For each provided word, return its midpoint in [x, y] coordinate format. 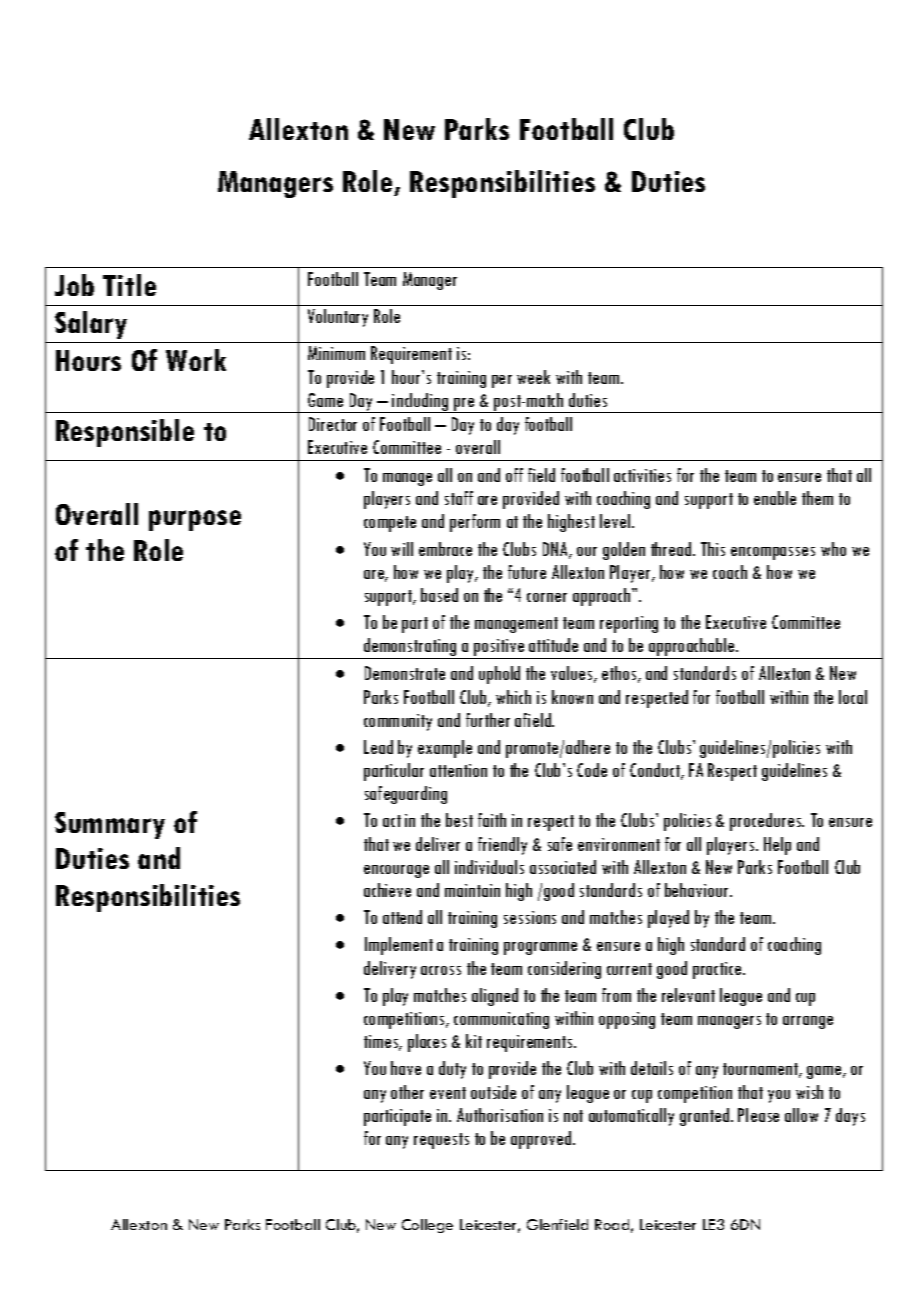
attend [402, 917]
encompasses [773, 553]
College [427, 1226]
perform [475, 523]
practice [718, 970]
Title [129, 285]
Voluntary [338, 318]
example [445, 749]
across [441, 970]
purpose [195, 520]
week [533, 377]
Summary [110, 825]
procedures [767, 822]
